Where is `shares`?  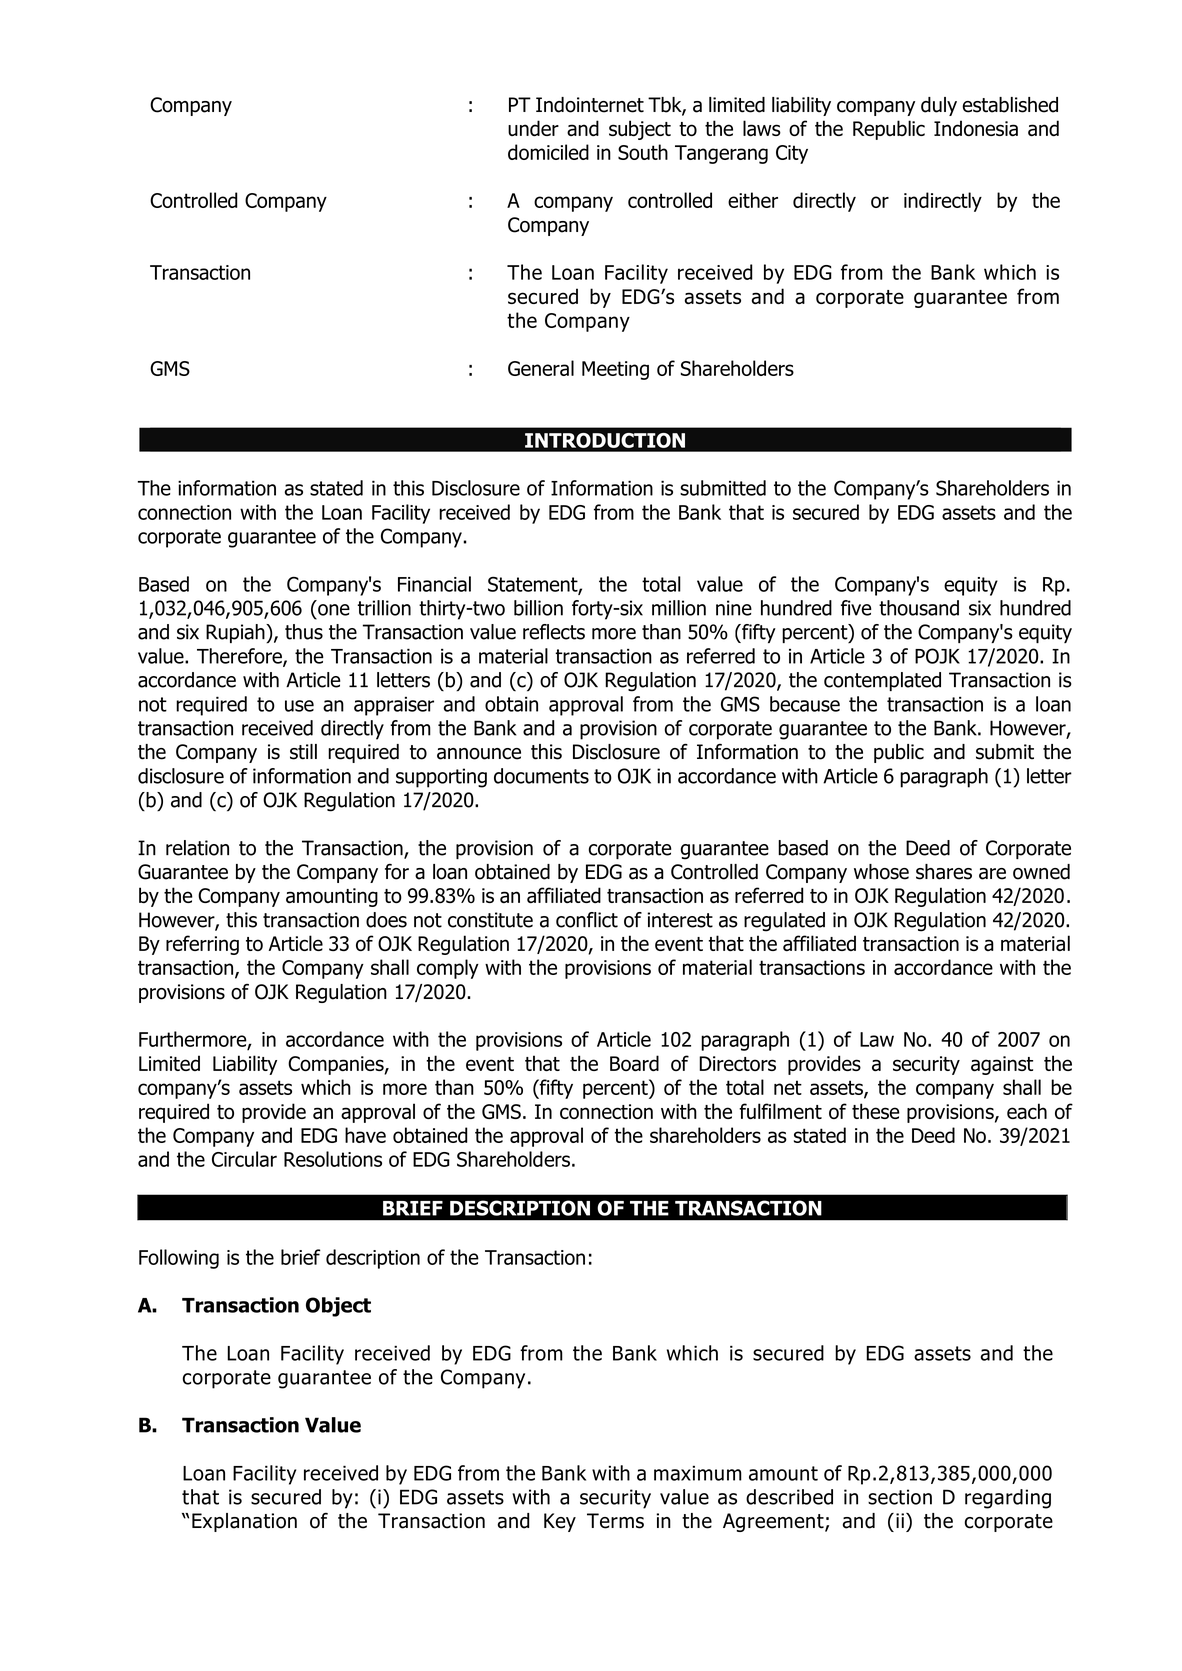
shares is located at coordinates (944, 872).
